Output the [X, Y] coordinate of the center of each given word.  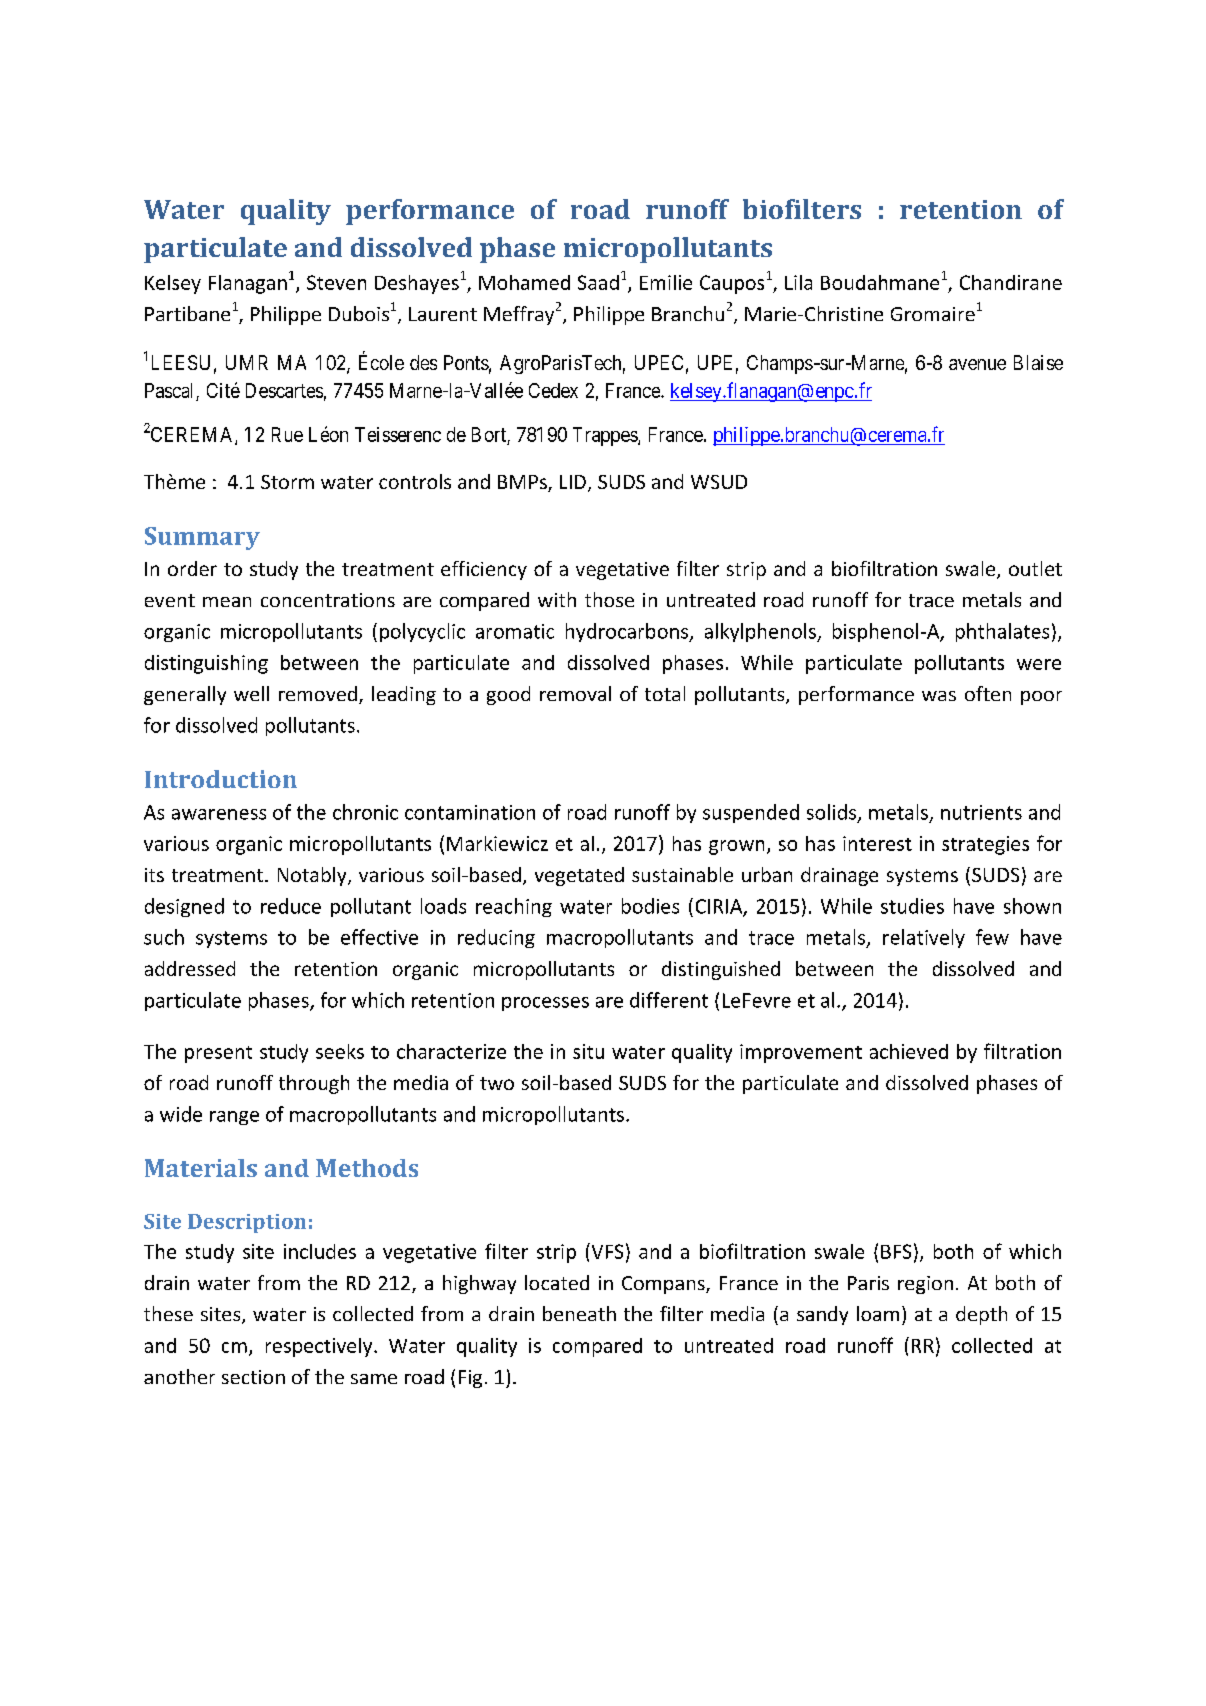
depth [981, 1315]
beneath [579, 1313]
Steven [336, 282]
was [939, 696]
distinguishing [206, 664]
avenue [977, 364]
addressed [190, 968]
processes [545, 1004]
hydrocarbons [628, 632]
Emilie [666, 282]
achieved [909, 1051]
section [253, 1377]
